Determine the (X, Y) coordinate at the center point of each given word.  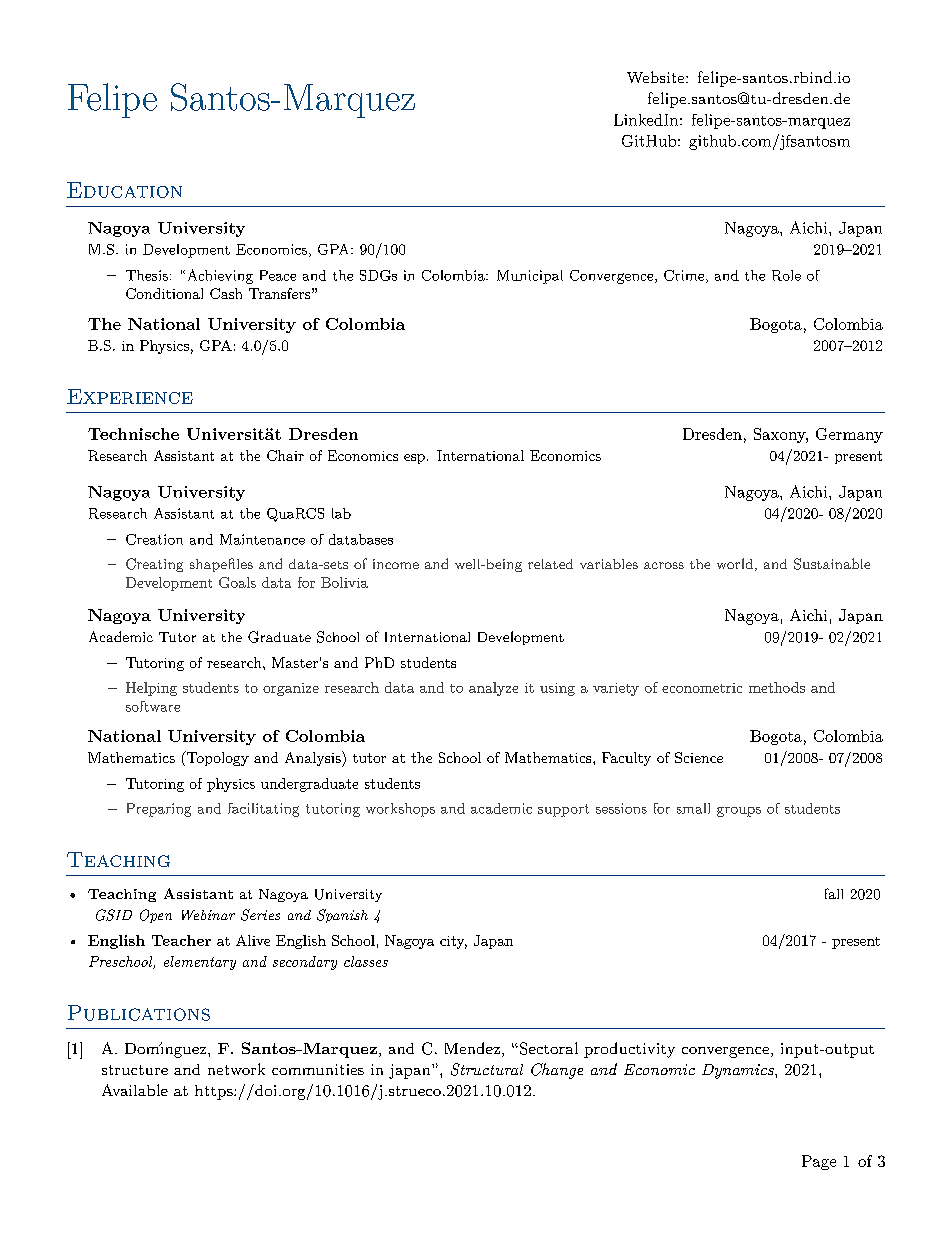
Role (786, 275)
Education (124, 190)
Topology (217, 758)
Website (657, 77)
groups (739, 812)
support (563, 810)
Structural (487, 1069)
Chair (285, 455)
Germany (849, 435)
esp (414, 459)
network (236, 1069)
